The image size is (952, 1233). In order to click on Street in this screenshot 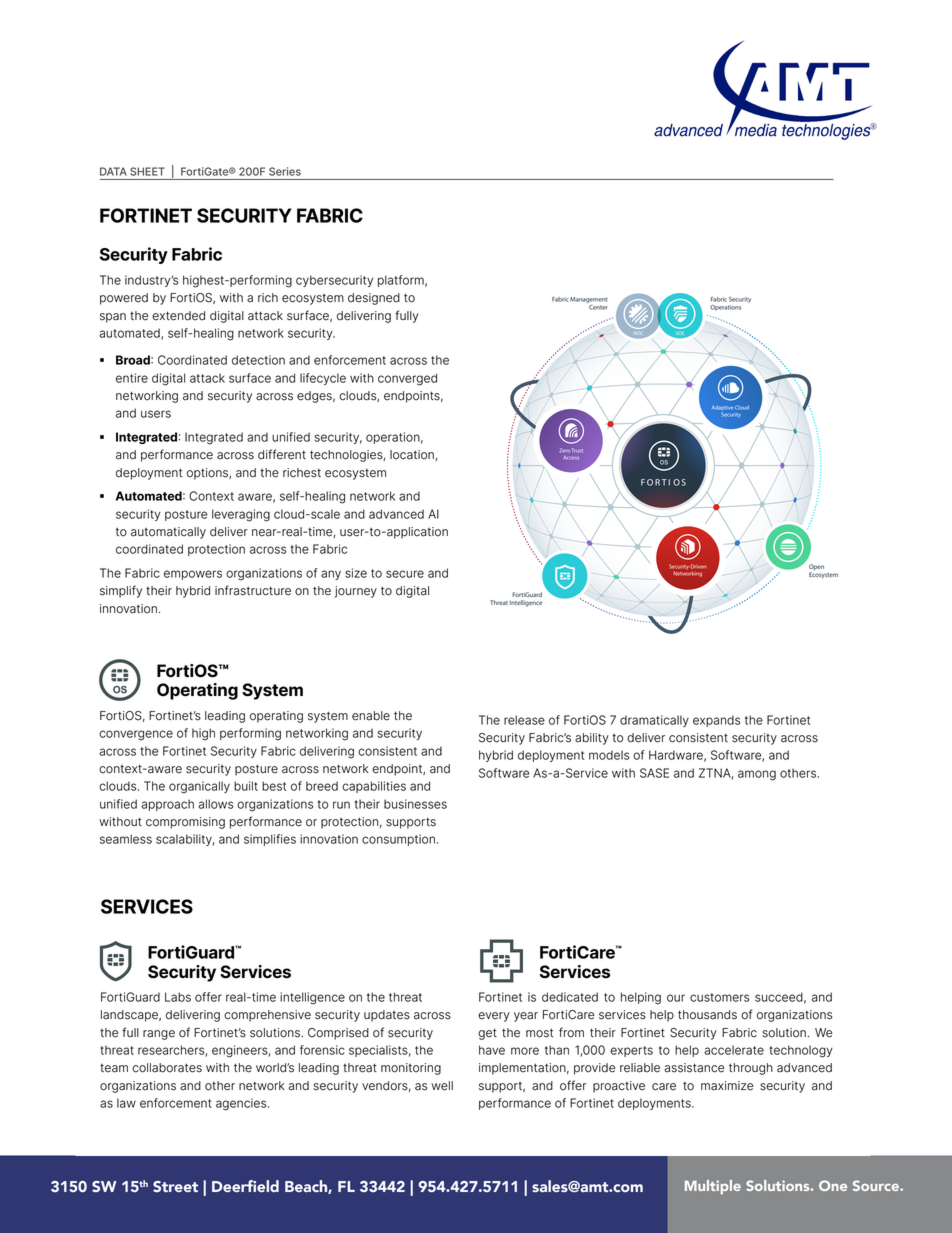, I will do `click(175, 1187)`.
